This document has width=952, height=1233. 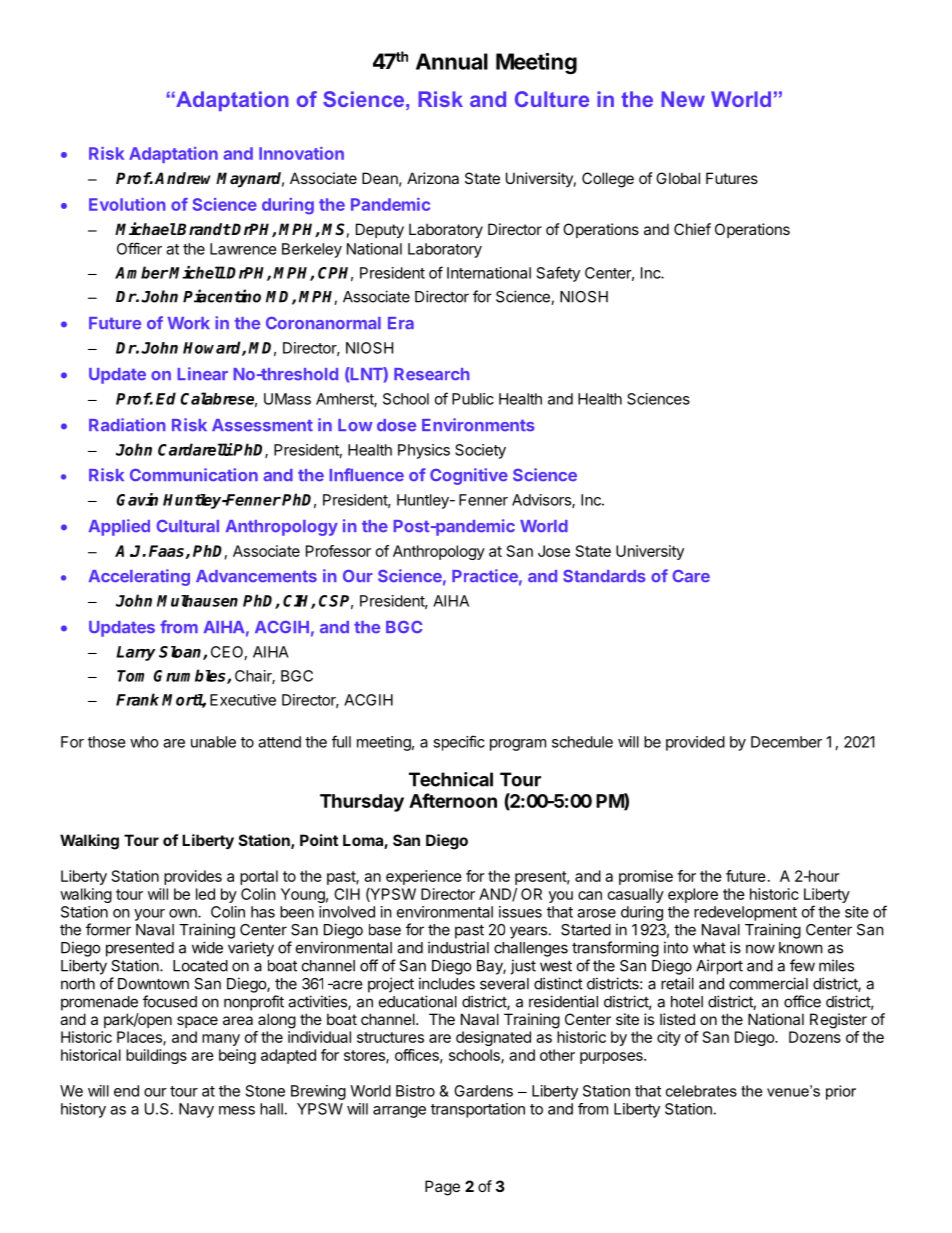 I want to click on CSP, so click(x=336, y=602).
